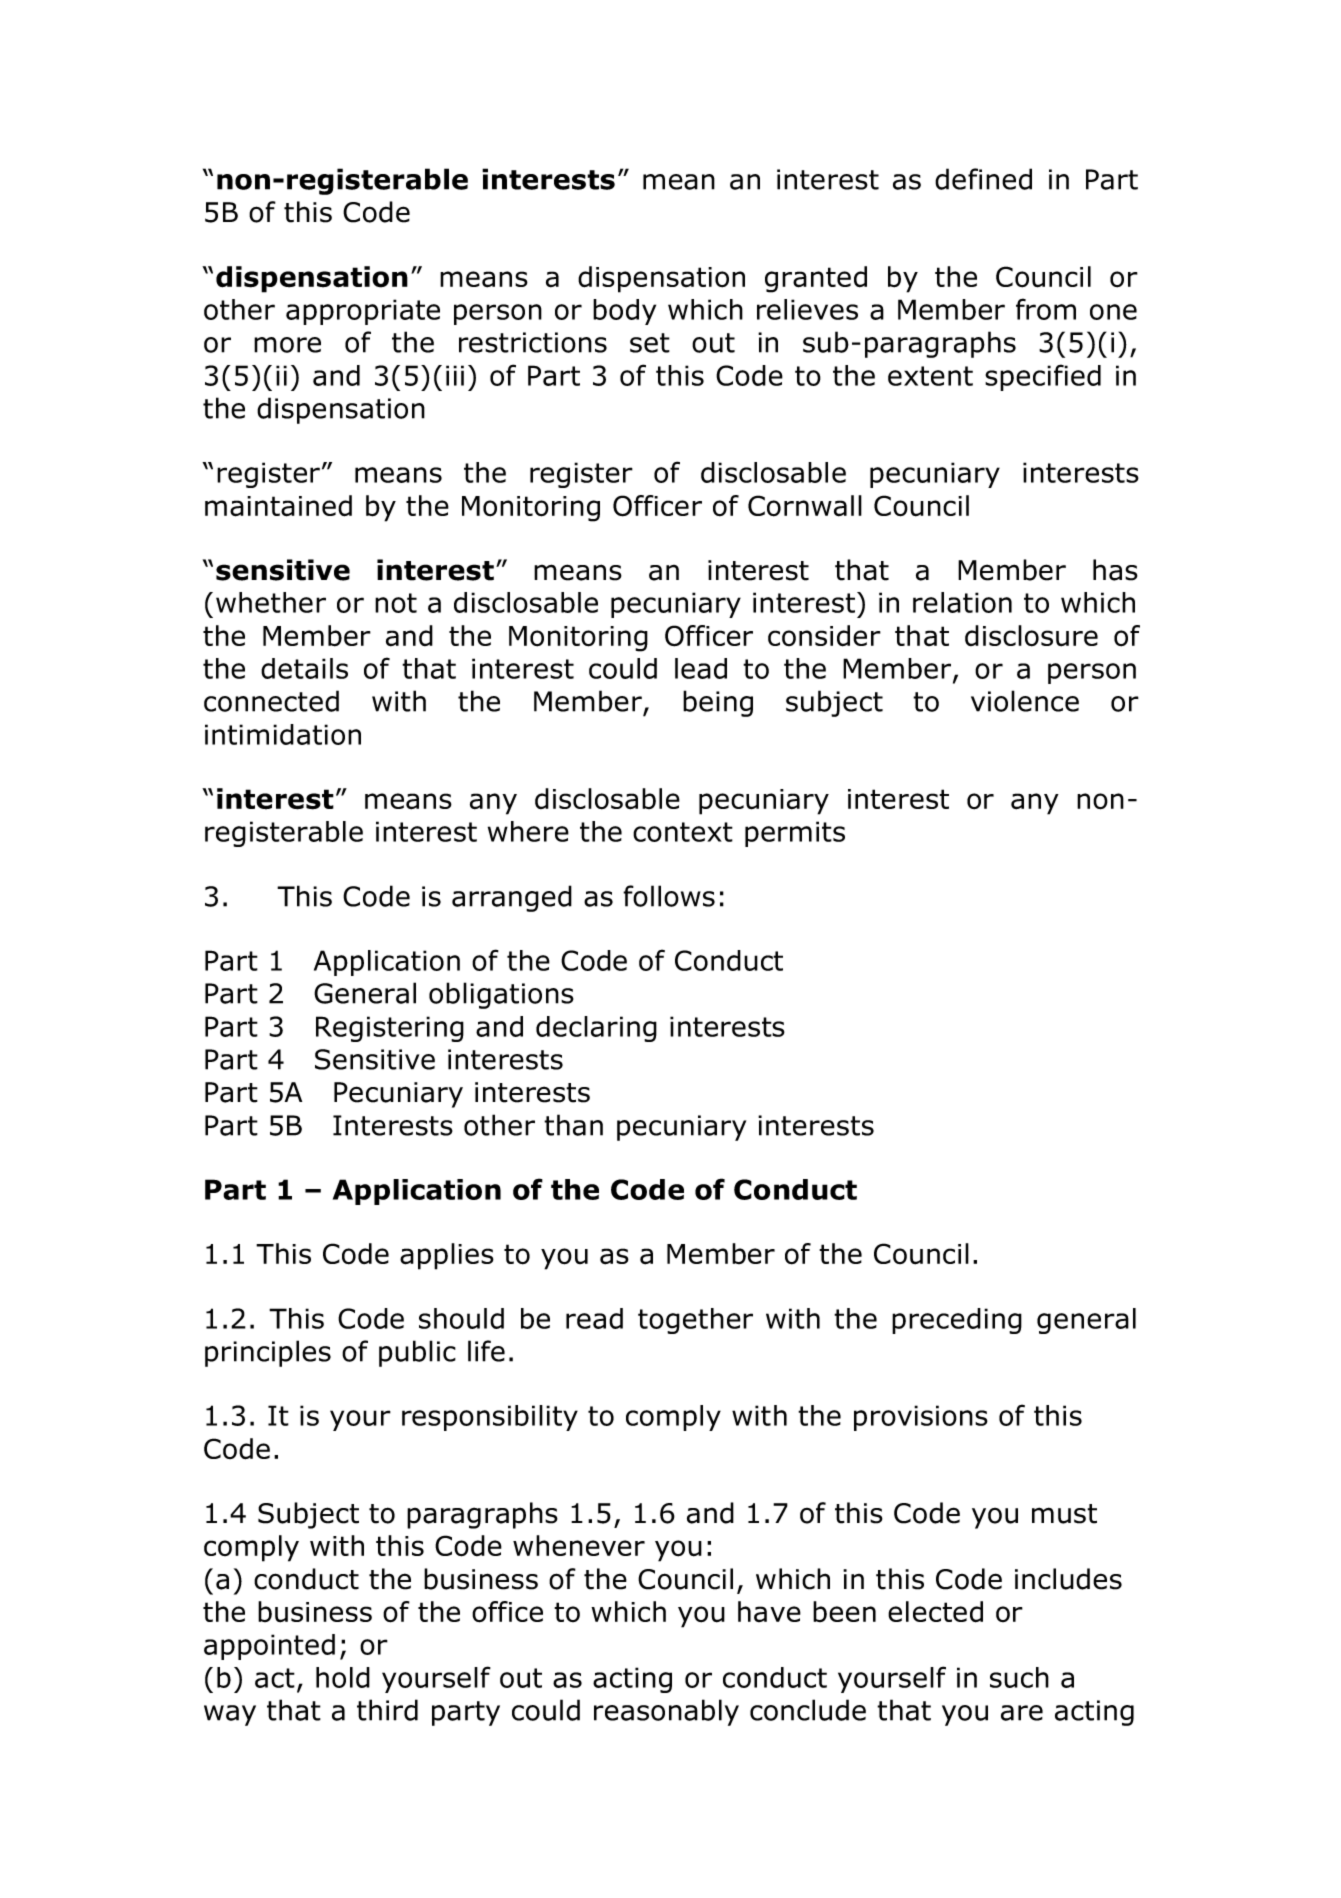  What do you see at coordinates (447, 1256) in the screenshot?
I see `applies` at bounding box center [447, 1256].
